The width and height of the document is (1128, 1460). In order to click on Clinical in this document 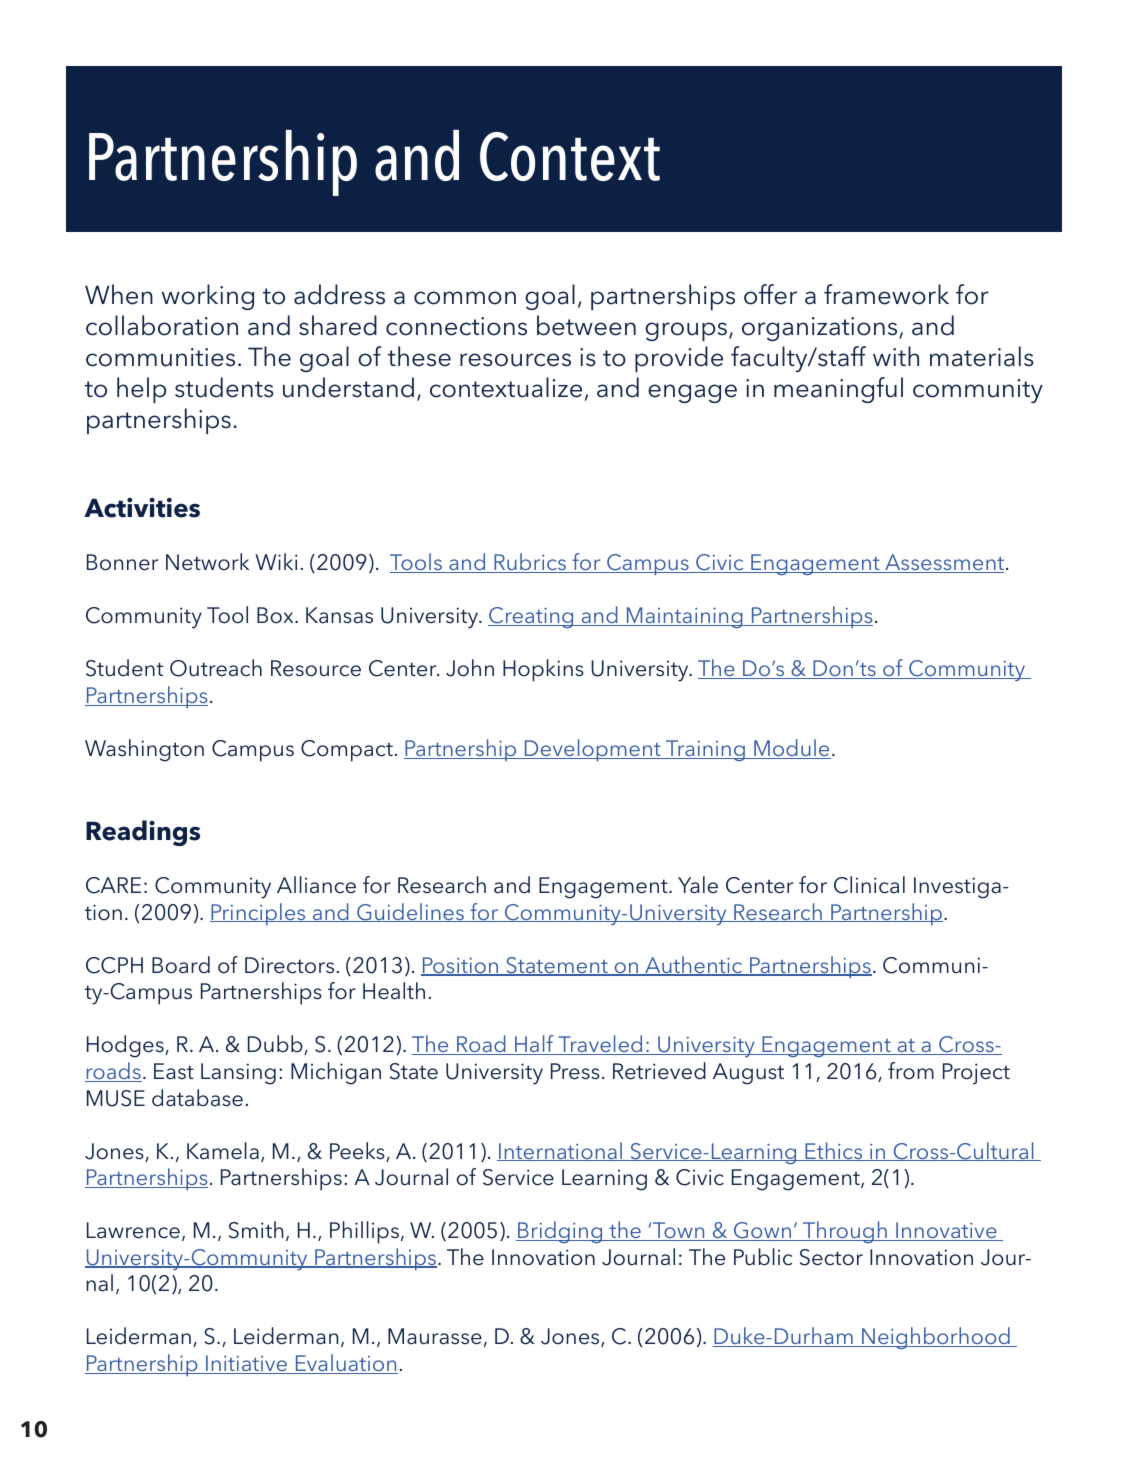, I will do `click(869, 885)`.
